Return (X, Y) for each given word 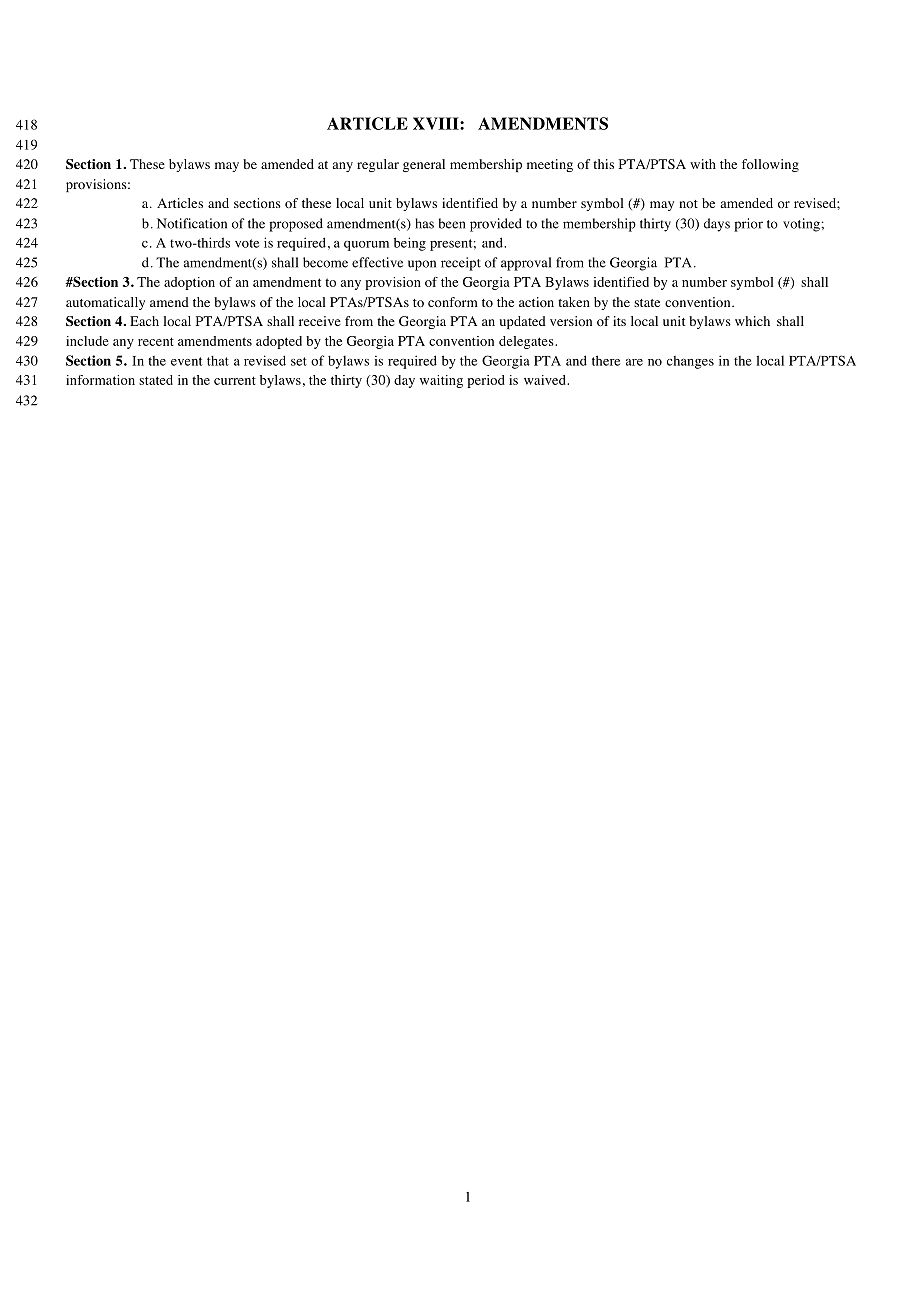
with (703, 164)
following (770, 165)
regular (378, 165)
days (717, 225)
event (186, 361)
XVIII (437, 123)
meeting (550, 165)
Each (144, 321)
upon (422, 265)
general (424, 165)
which (752, 321)
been (452, 223)
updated (523, 322)
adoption (189, 283)
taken (574, 302)
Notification (192, 223)
